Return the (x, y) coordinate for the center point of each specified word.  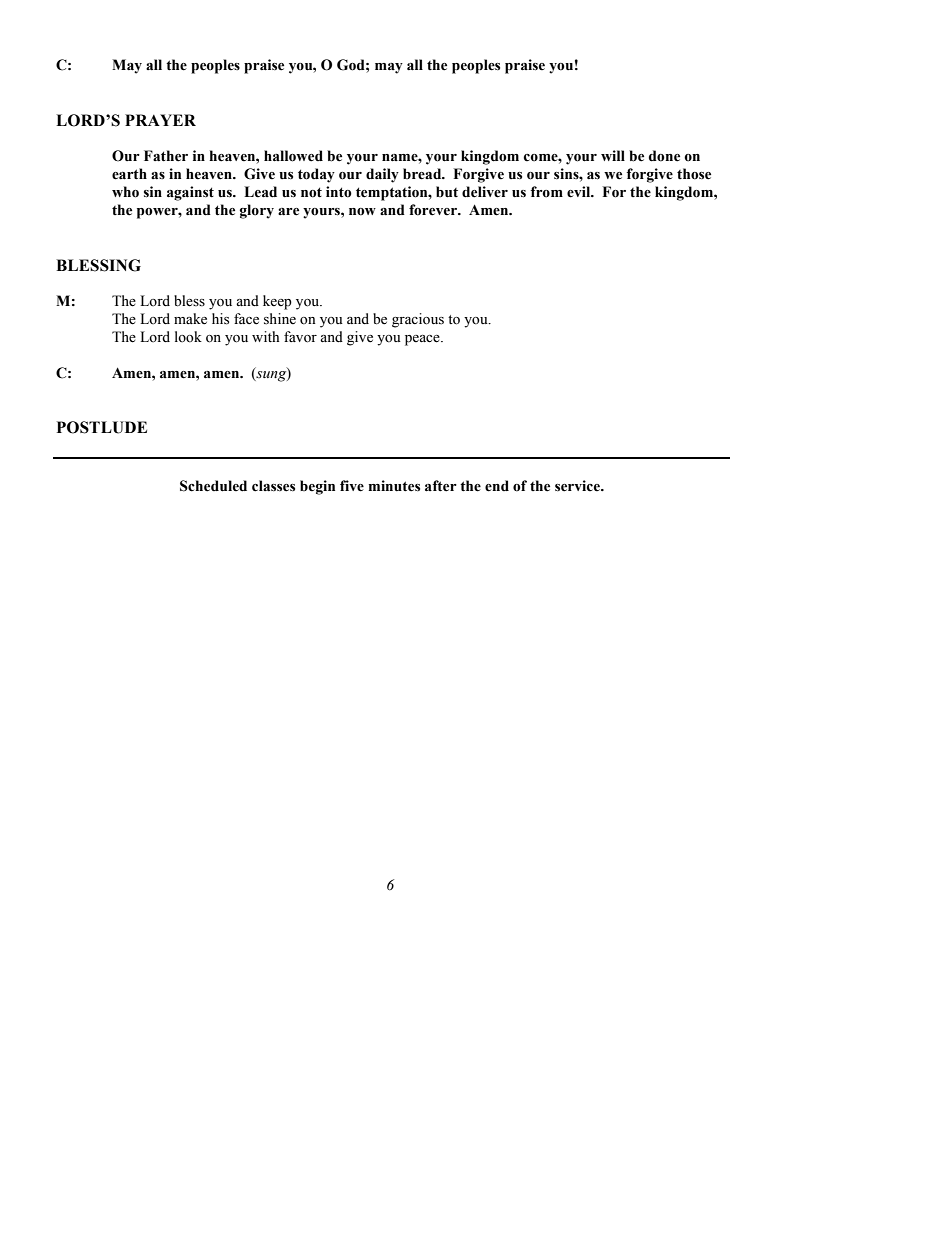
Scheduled (213, 486)
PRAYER (160, 120)
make (190, 319)
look (188, 337)
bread (423, 174)
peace (423, 340)
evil (580, 192)
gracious (418, 320)
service (578, 486)
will (613, 155)
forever (434, 210)
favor (300, 337)
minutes (394, 486)
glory (257, 211)
